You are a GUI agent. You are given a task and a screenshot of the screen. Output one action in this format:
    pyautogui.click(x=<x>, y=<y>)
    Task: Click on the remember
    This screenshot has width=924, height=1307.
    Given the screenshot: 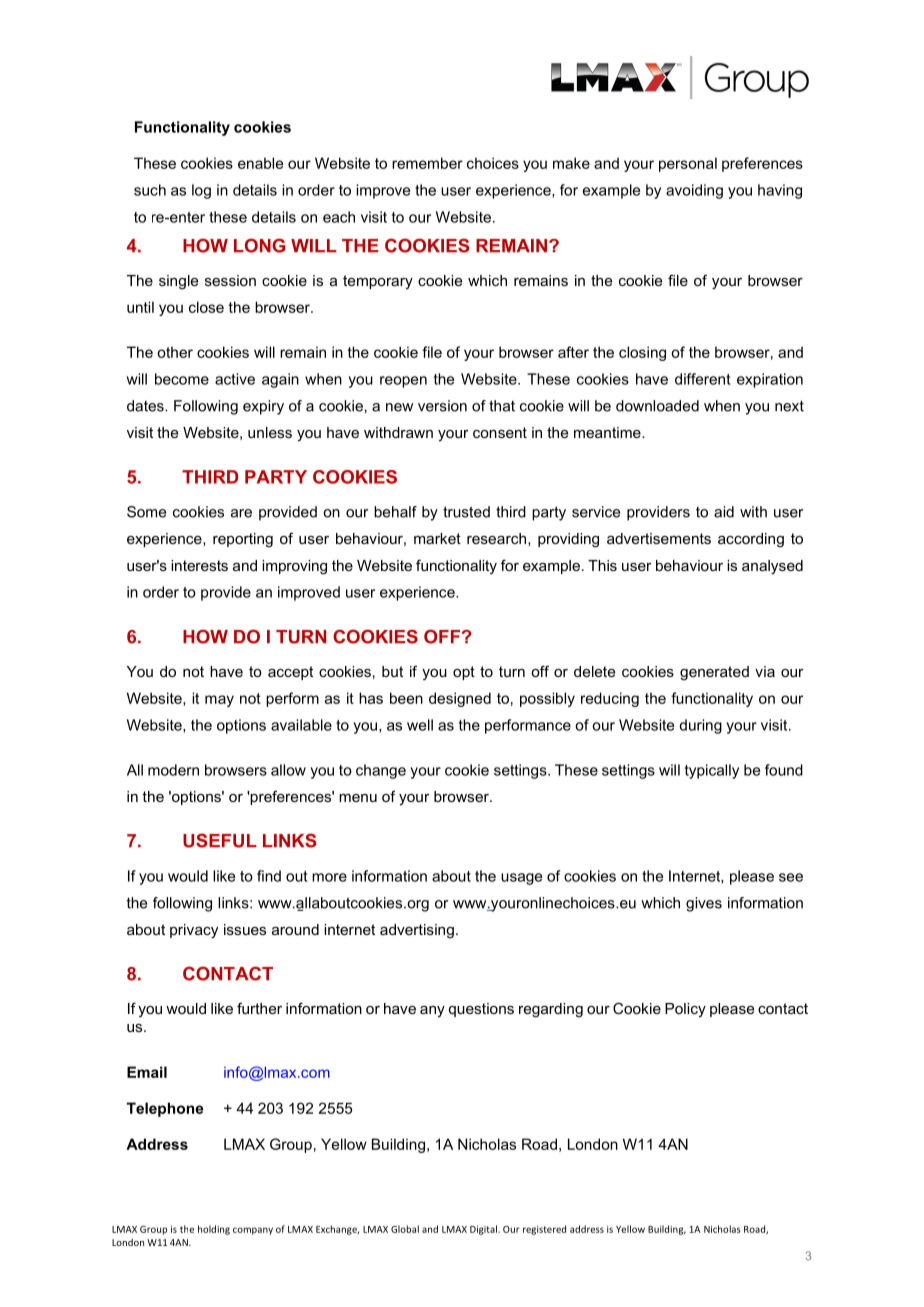 What is the action you would take?
    pyautogui.click(x=427, y=163)
